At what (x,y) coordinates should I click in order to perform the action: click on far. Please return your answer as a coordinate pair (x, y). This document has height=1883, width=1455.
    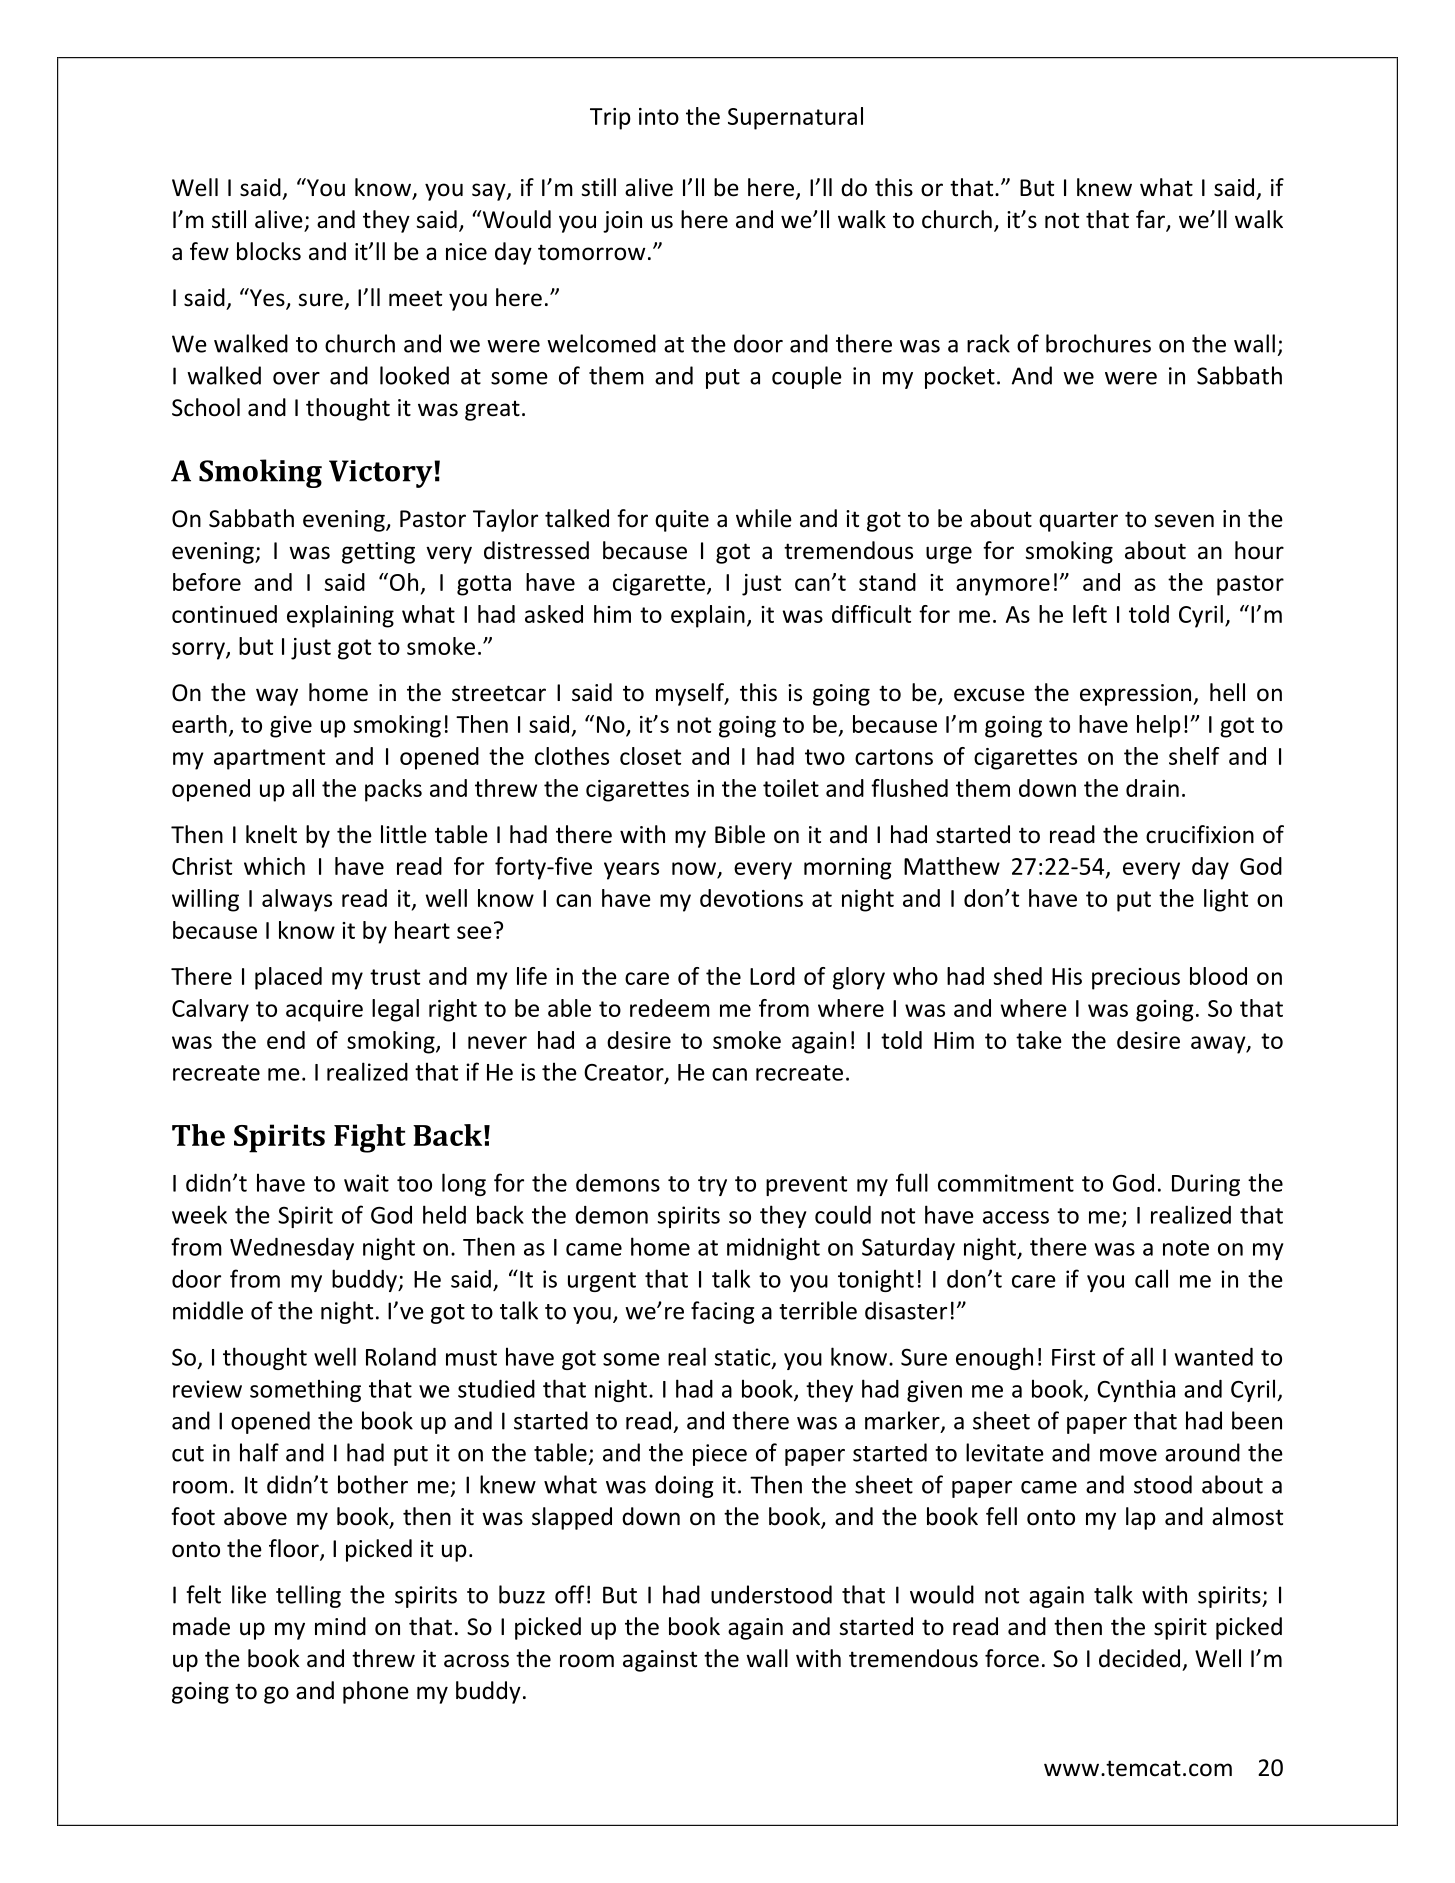
    Looking at the image, I should click on (1151, 220).
